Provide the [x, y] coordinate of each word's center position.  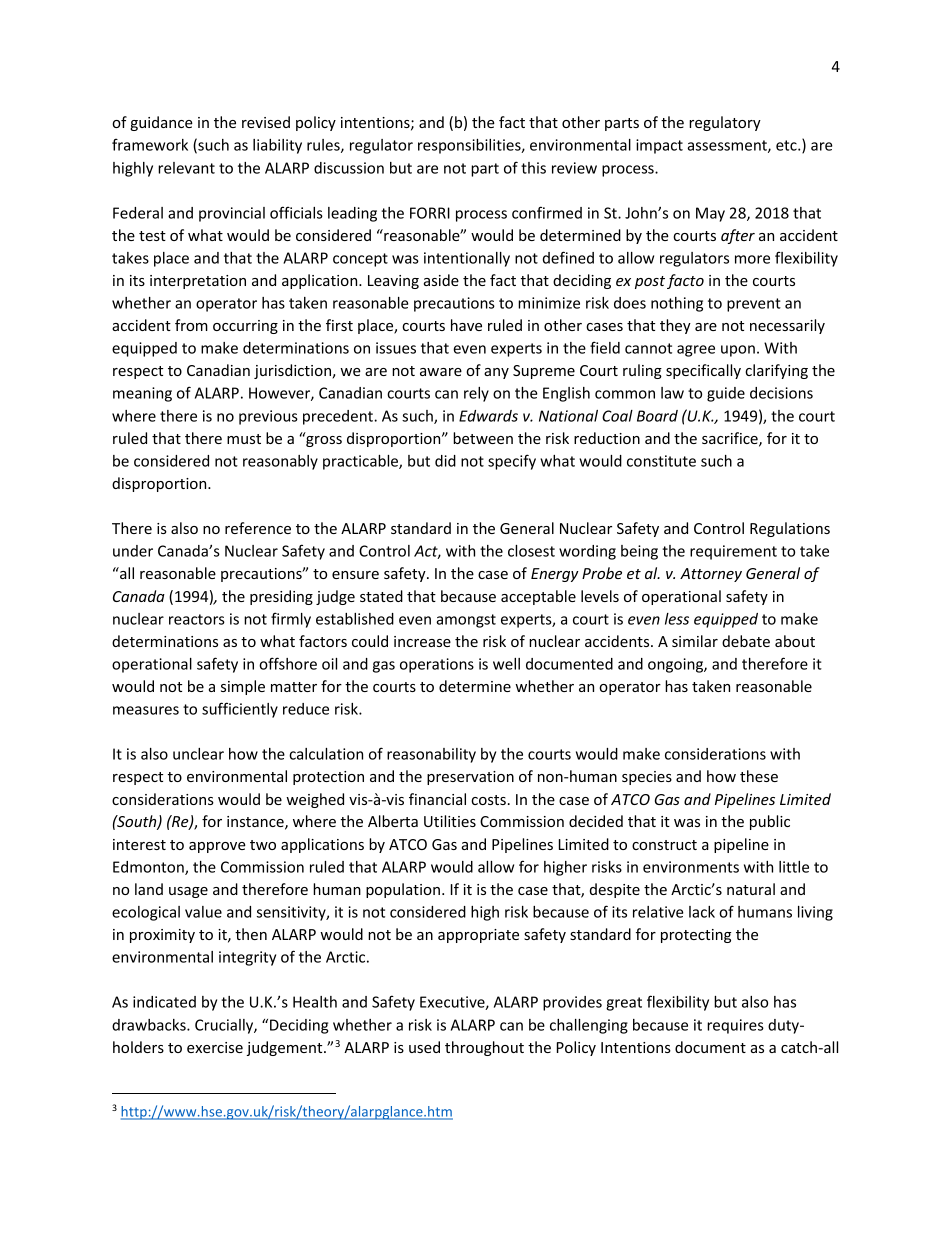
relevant [186, 168]
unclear [198, 754]
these [759, 776]
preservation [470, 778]
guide [726, 394]
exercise [215, 1047]
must [244, 439]
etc [787, 145]
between [483, 438]
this [533, 168]
